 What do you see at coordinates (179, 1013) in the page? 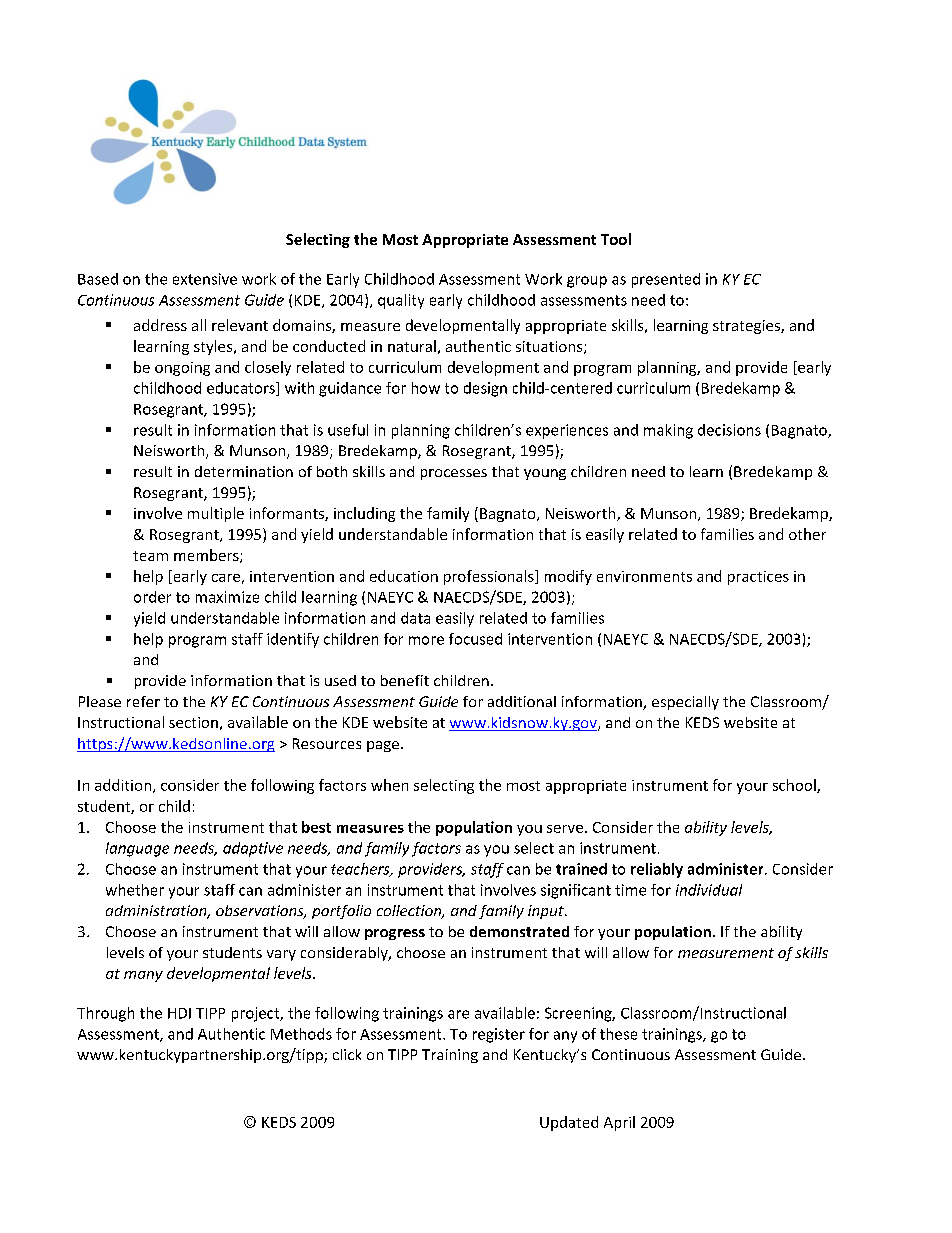
I see `HDI` at bounding box center [179, 1013].
